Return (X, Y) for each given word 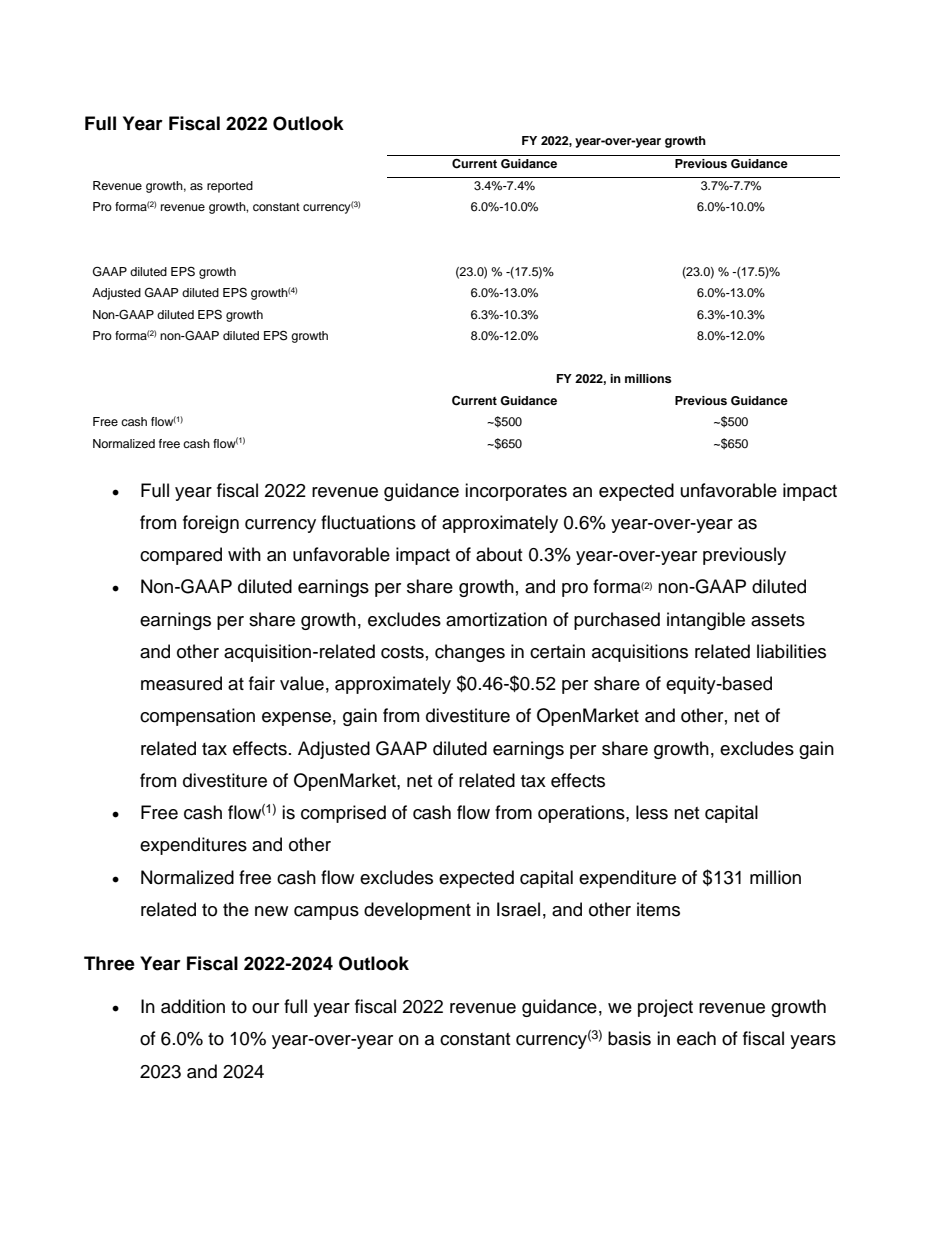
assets (778, 620)
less (652, 812)
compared (181, 556)
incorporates (516, 492)
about (499, 554)
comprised (343, 814)
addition (193, 1006)
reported (230, 187)
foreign (211, 524)
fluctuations (368, 522)
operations (582, 814)
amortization (496, 619)
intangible (706, 621)
